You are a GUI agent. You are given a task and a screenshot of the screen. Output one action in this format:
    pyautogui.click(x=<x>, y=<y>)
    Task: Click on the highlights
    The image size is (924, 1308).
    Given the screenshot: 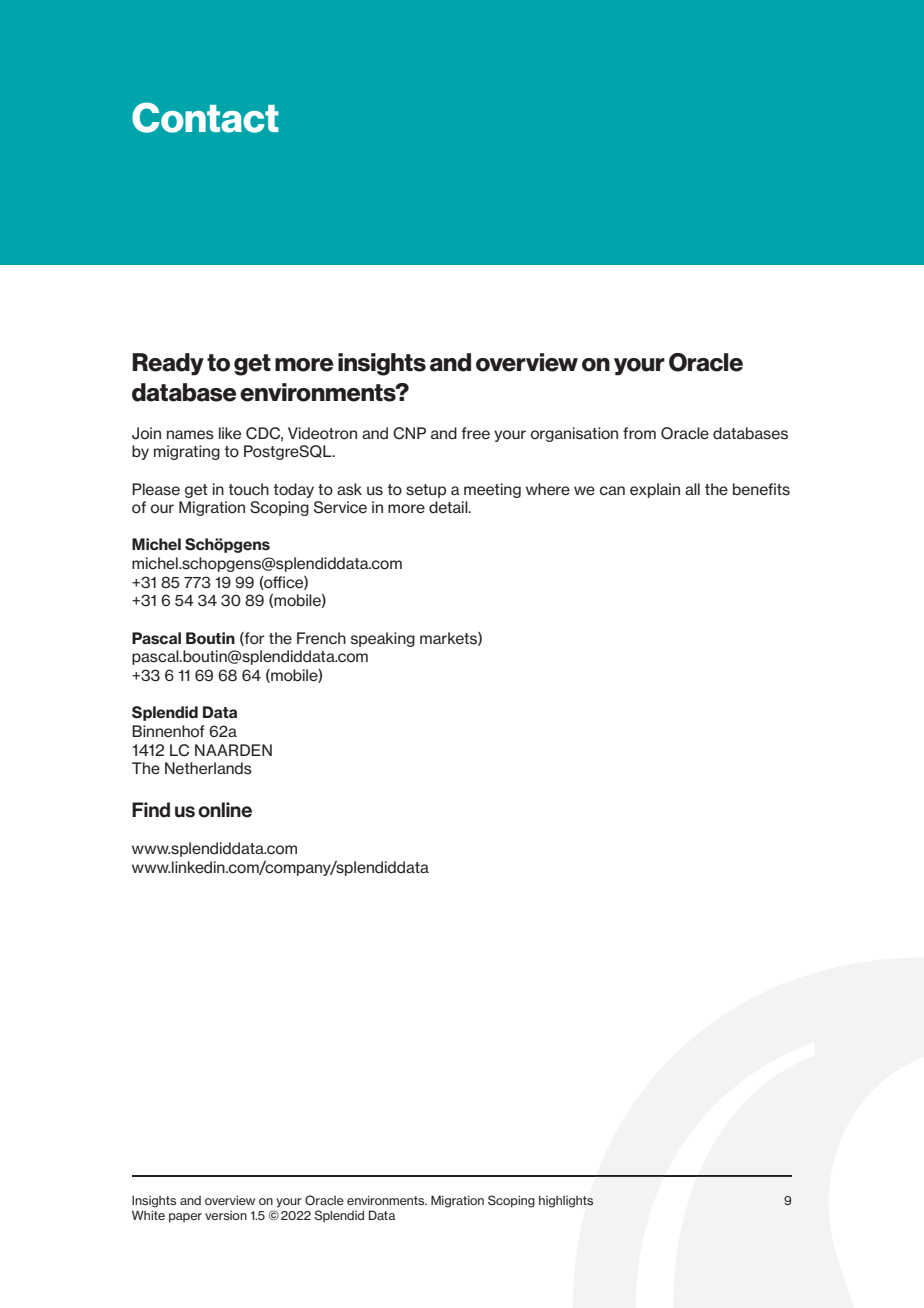 What is the action you would take?
    pyautogui.click(x=566, y=1201)
